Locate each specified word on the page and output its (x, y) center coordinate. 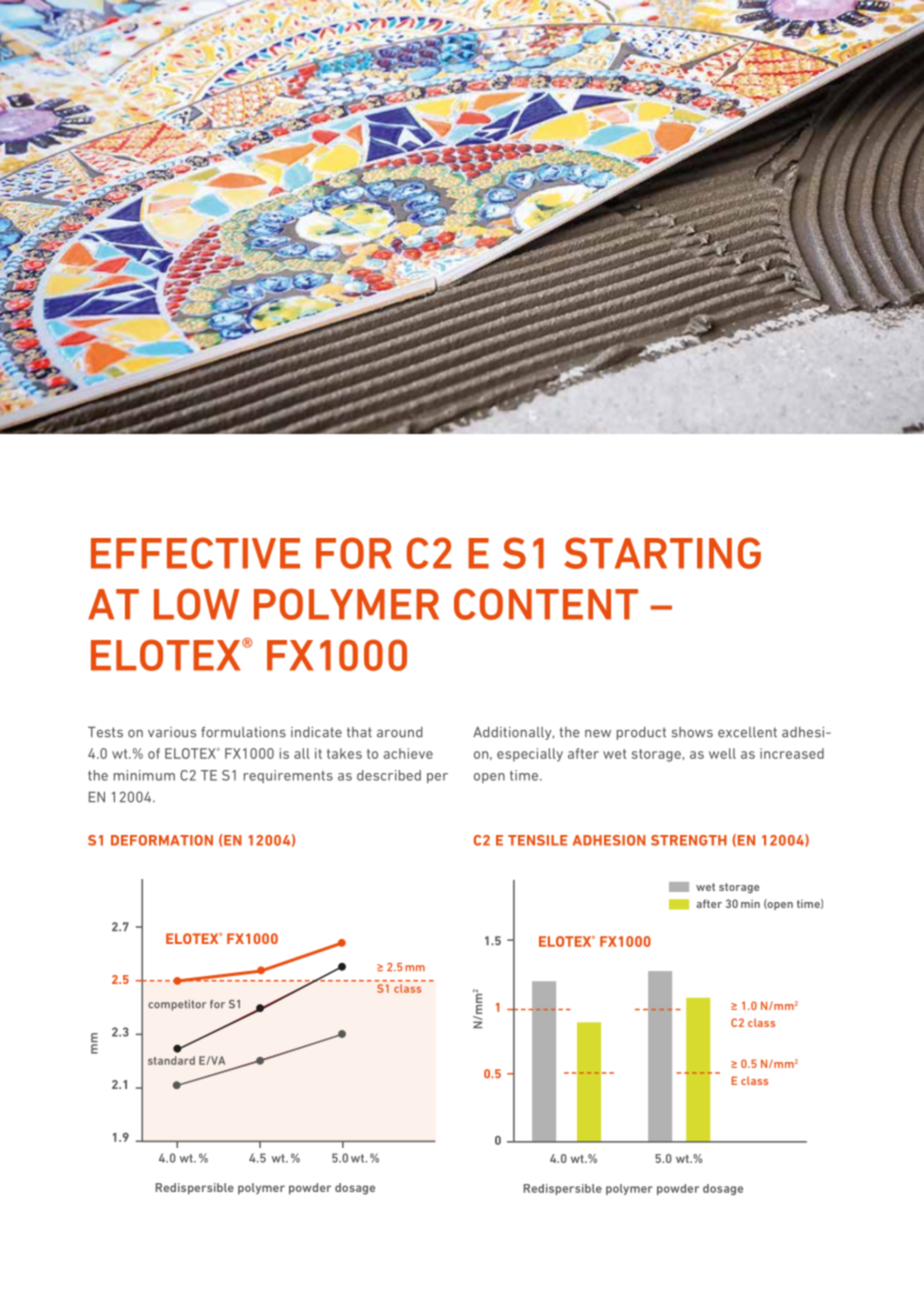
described (389, 775)
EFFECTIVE (195, 553)
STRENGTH (689, 840)
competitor (177, 1005)
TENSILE (537, 840)
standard (171, 1060)
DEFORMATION (162, 840)
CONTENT (546, 604)
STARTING (662, 553)
